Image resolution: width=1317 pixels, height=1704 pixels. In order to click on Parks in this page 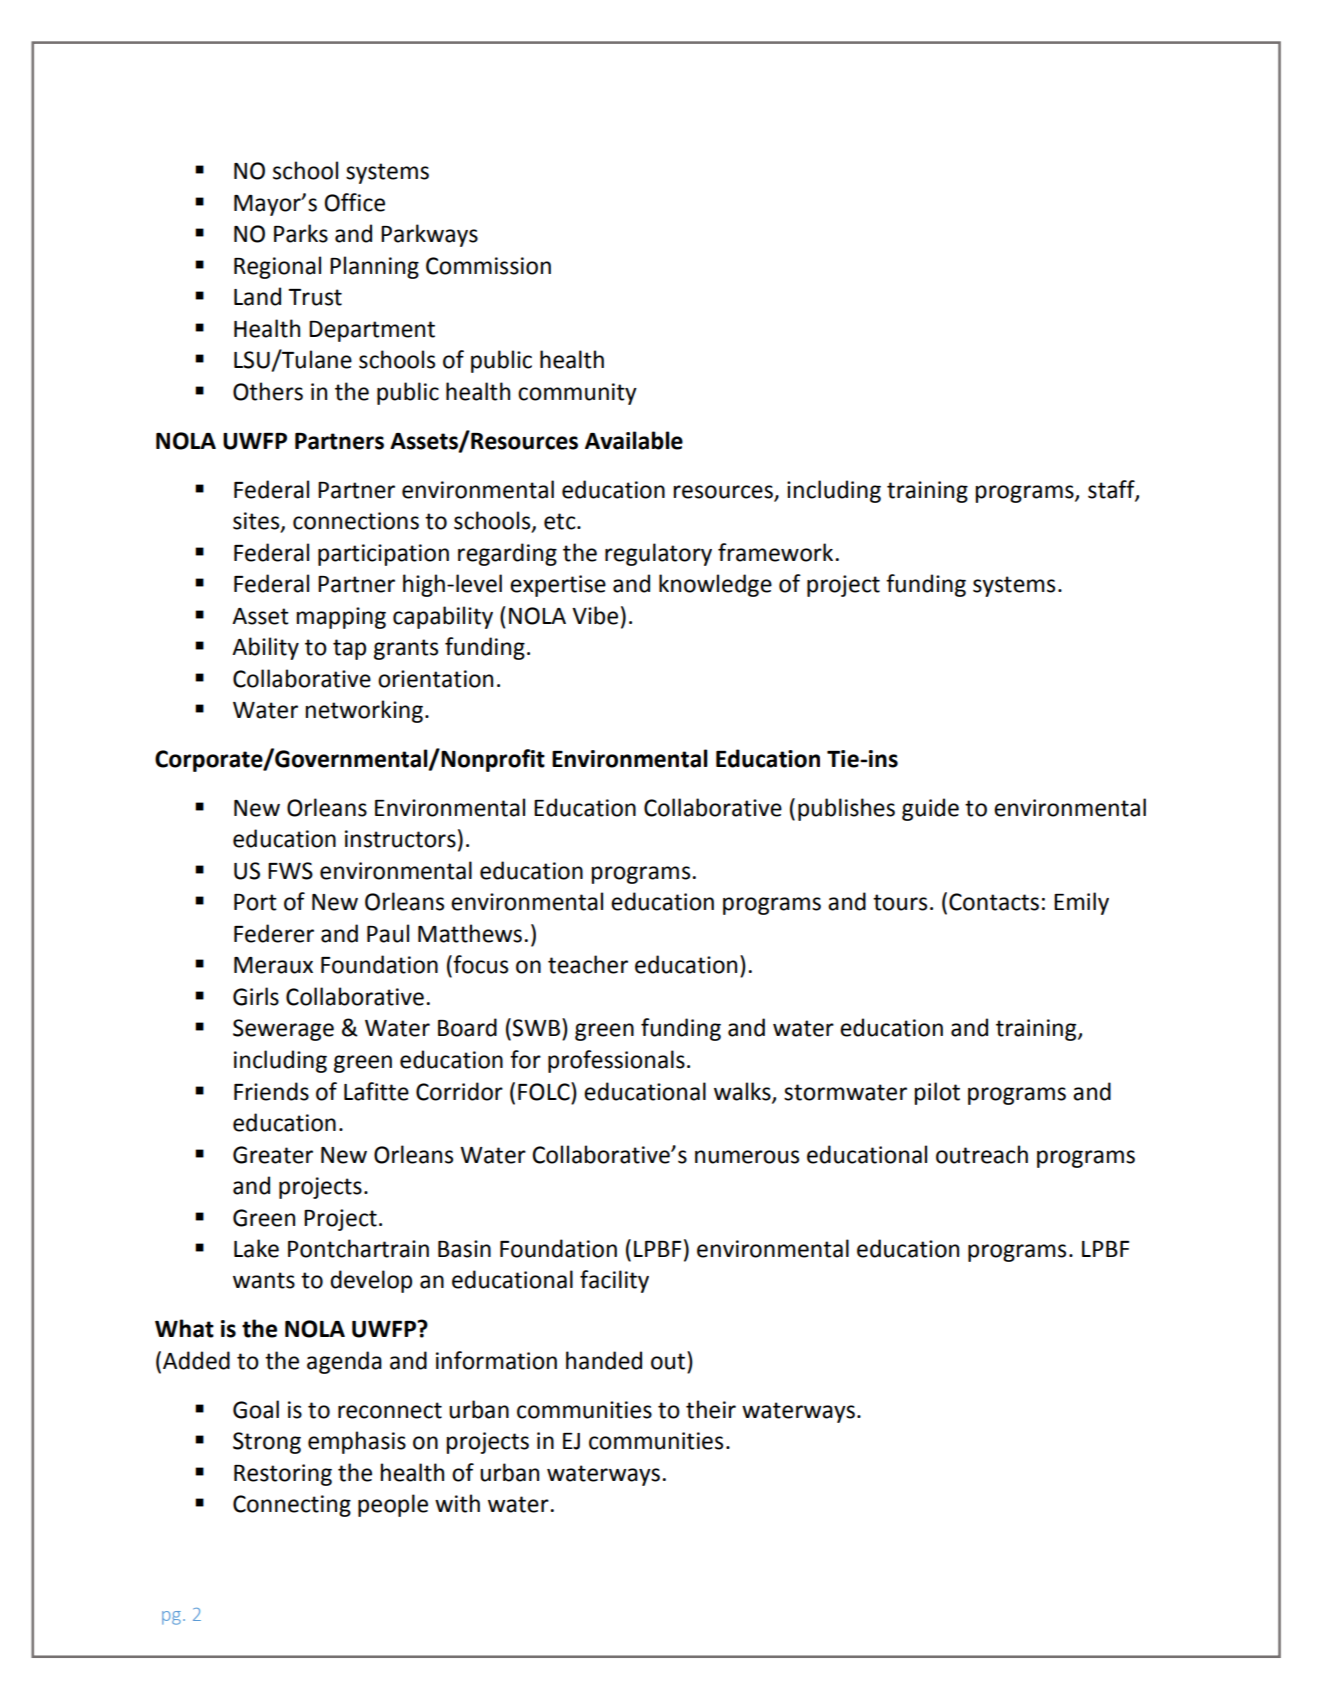, I will do `click(301, 233)`.
